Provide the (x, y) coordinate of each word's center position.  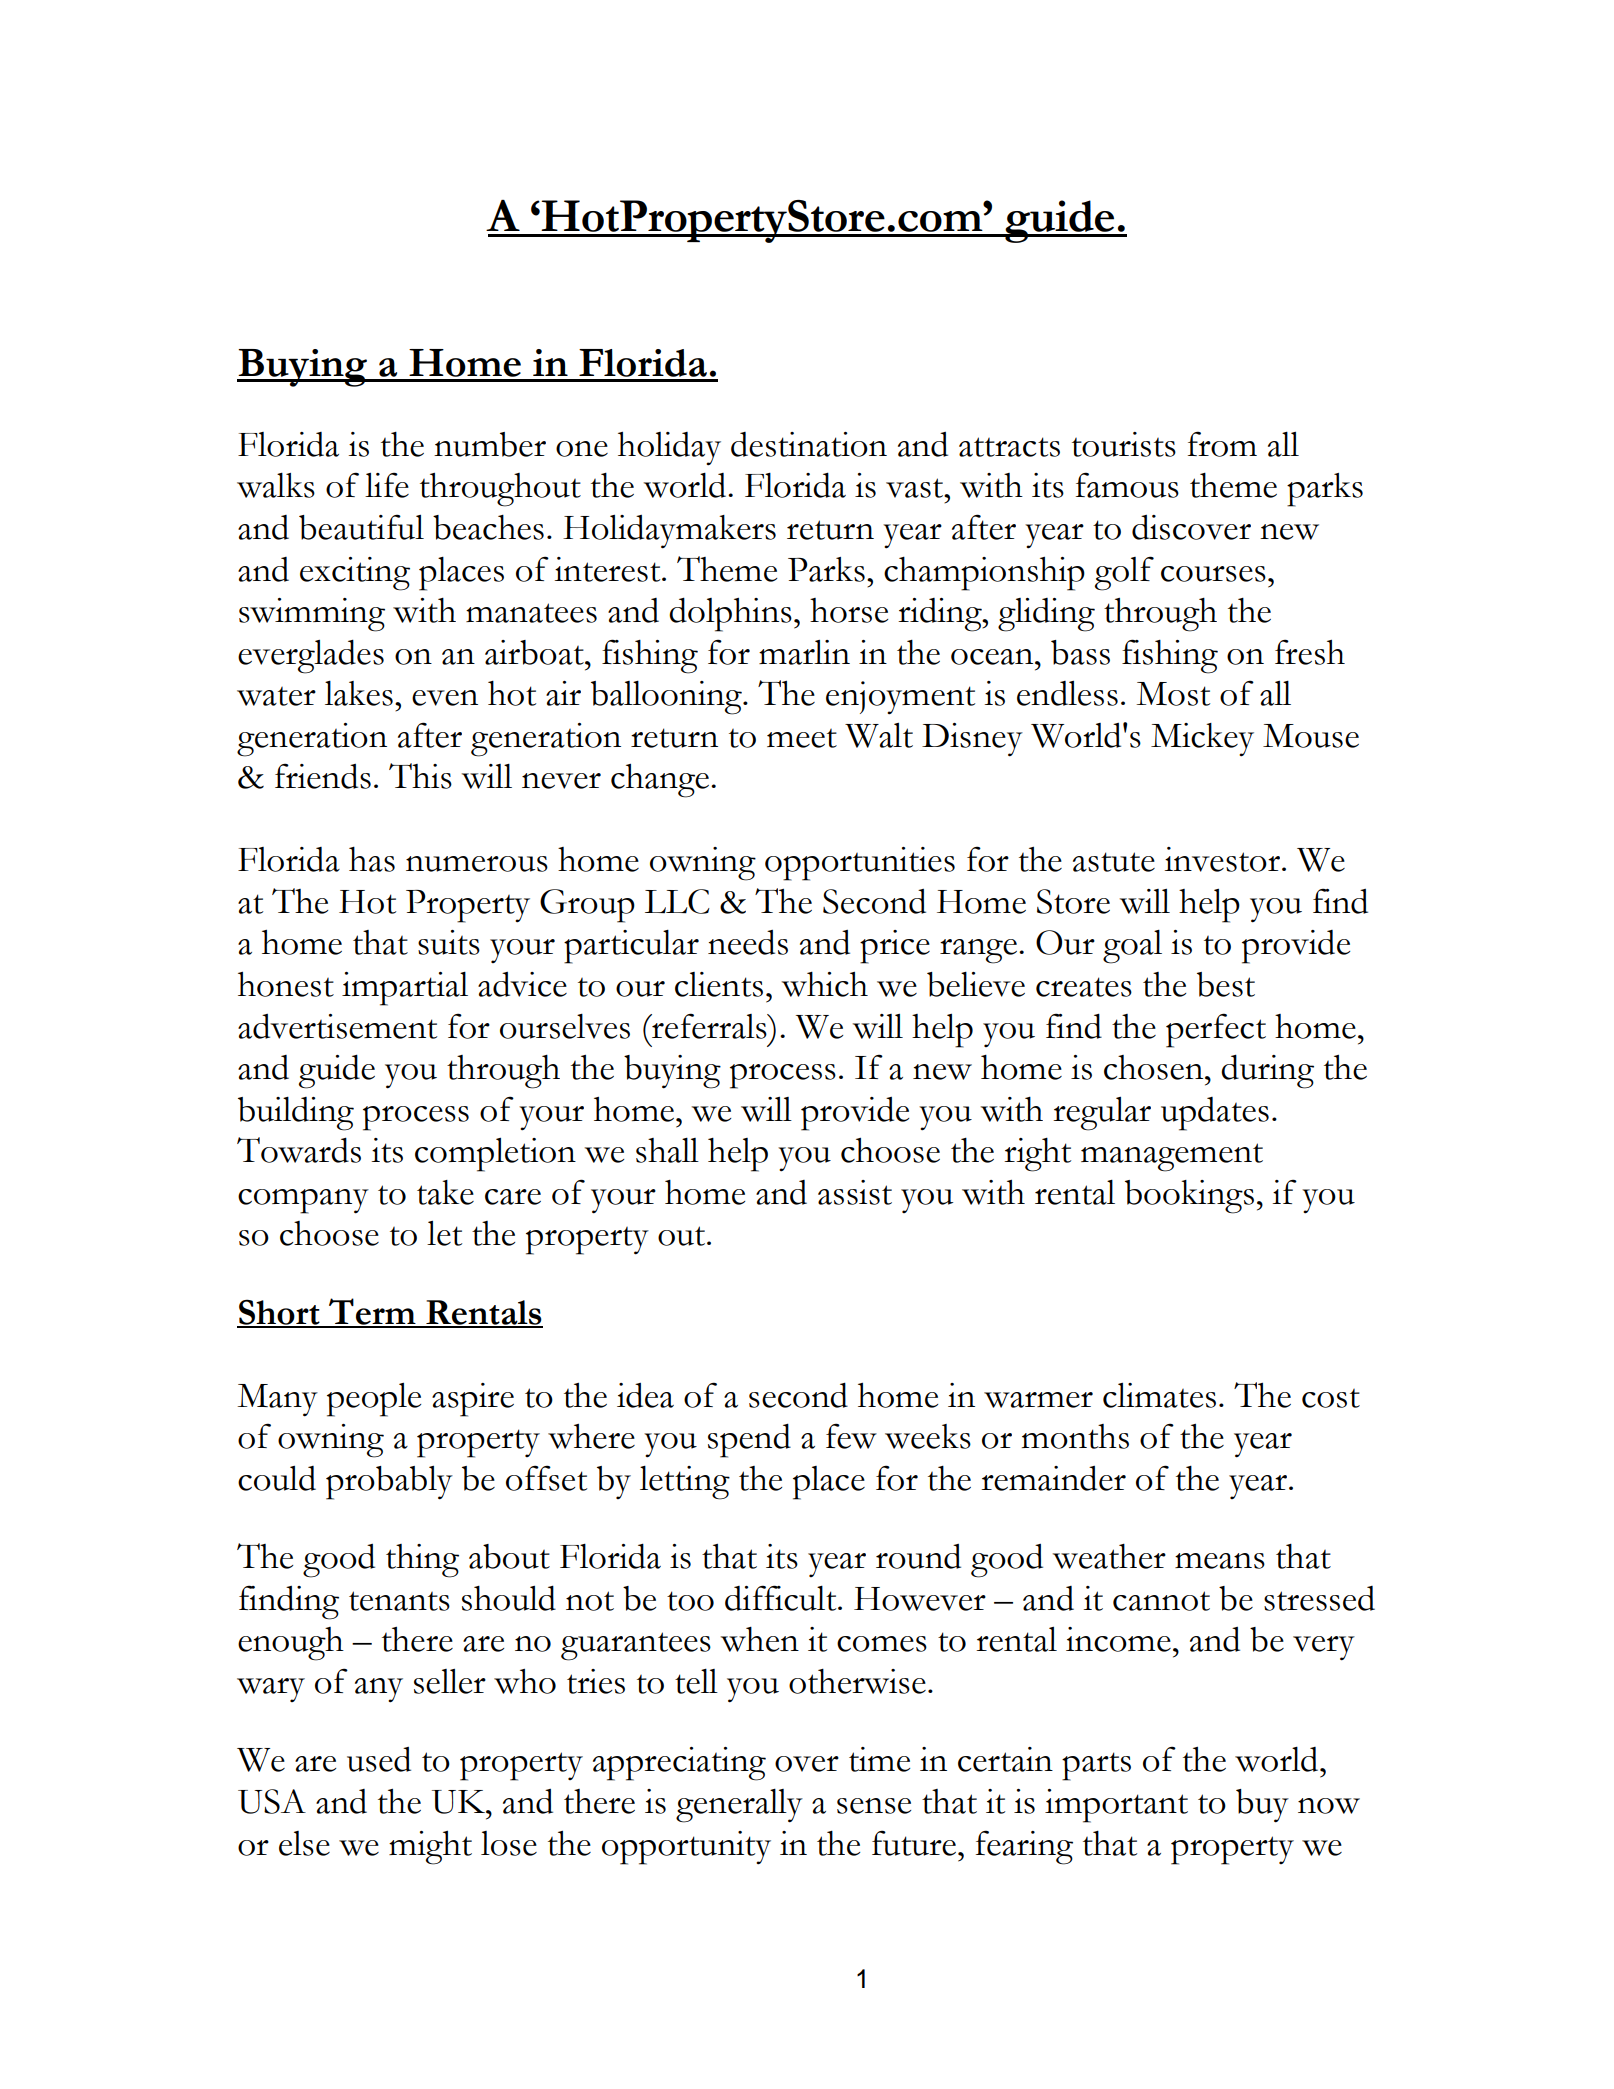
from (1222, 444)
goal (1132, 947)
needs (748, 942)
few (851, 1436)
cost (1331, 1398)
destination (809, 444)
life (387, 485)
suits (449, 942)
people (374, 1400)
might (430, 1848)
